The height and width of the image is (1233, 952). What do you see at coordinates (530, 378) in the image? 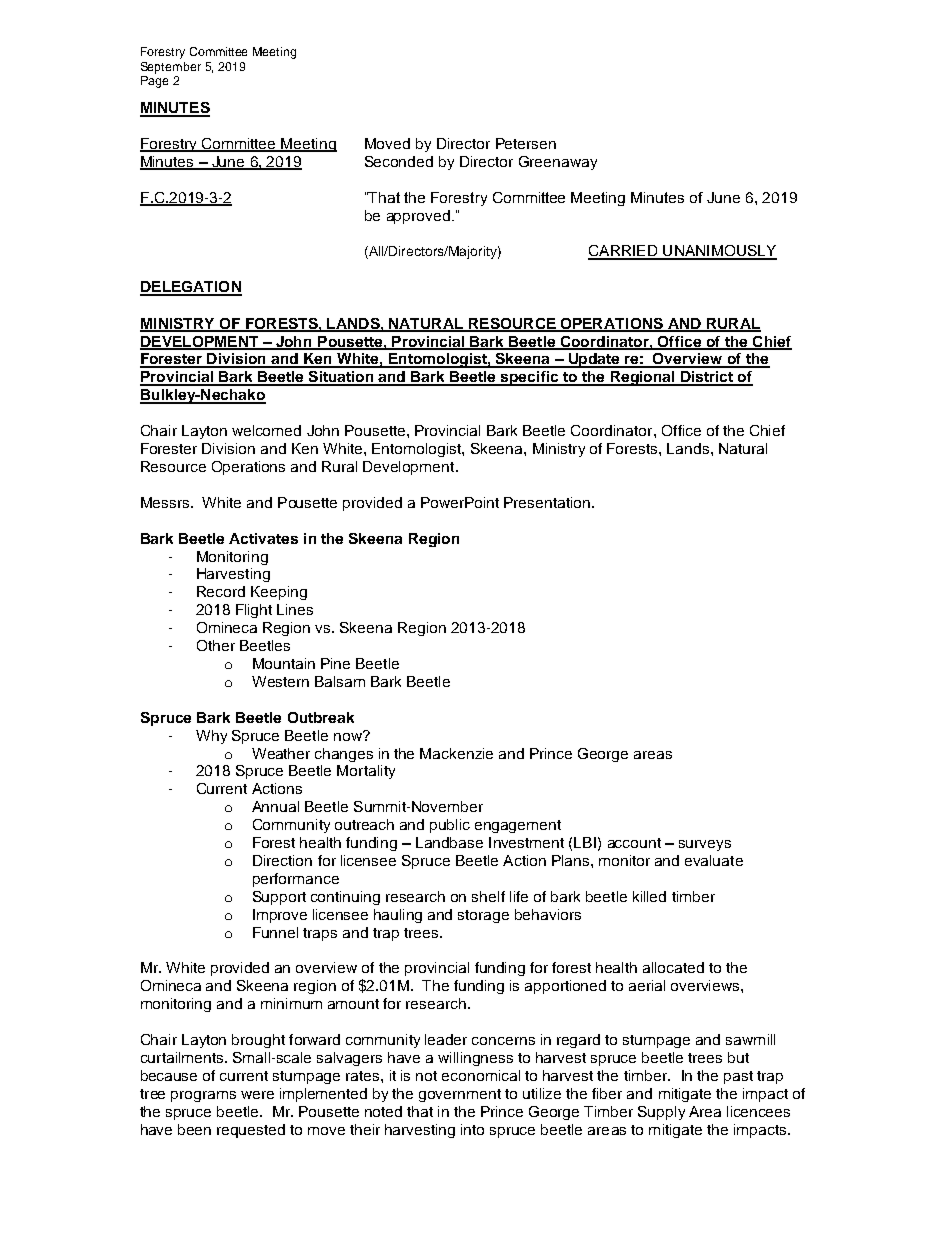
I see `specific` at bounding box center [530, 378].
